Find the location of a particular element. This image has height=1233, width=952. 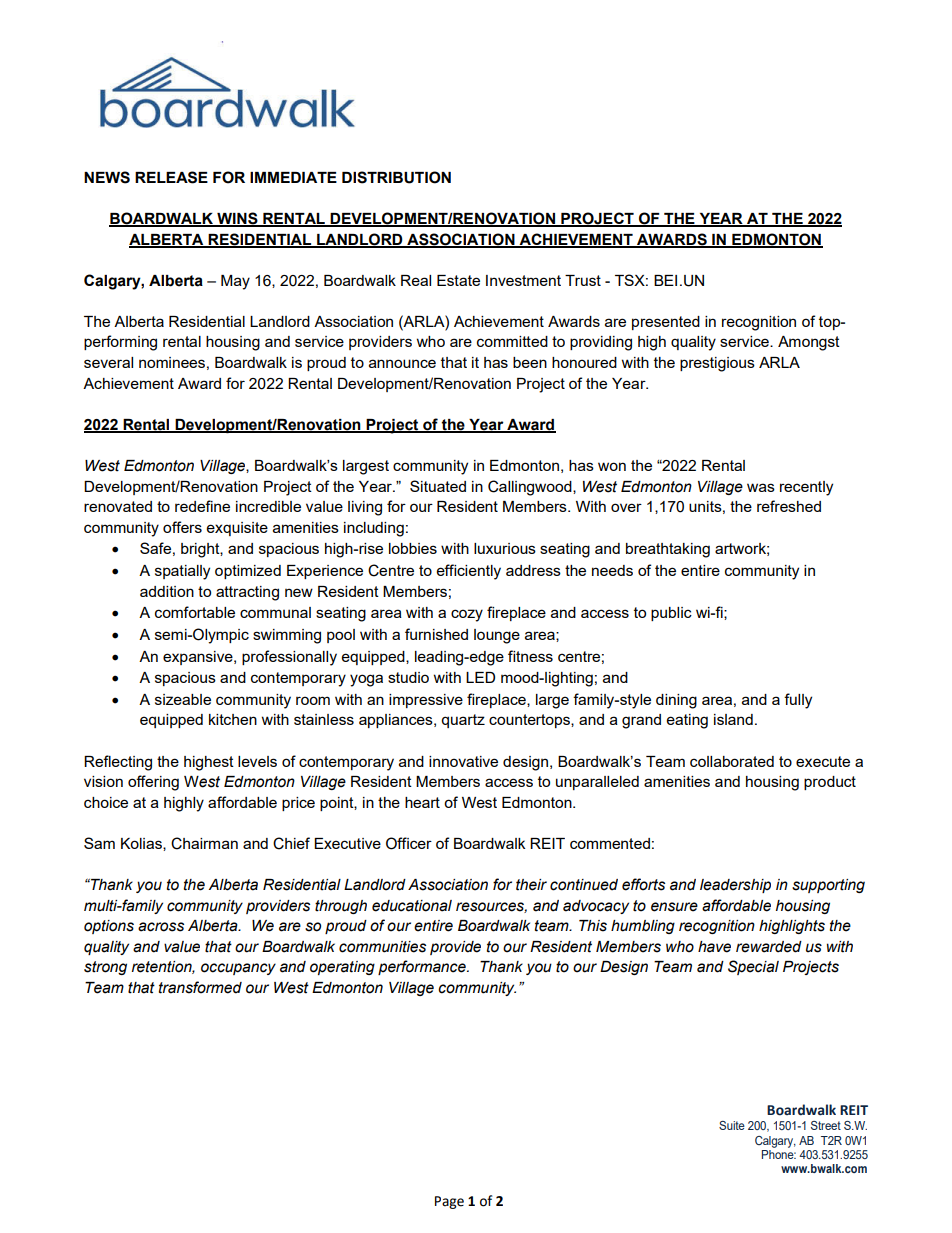

DISTRIBUTION is located at coordinates (396, 177).
